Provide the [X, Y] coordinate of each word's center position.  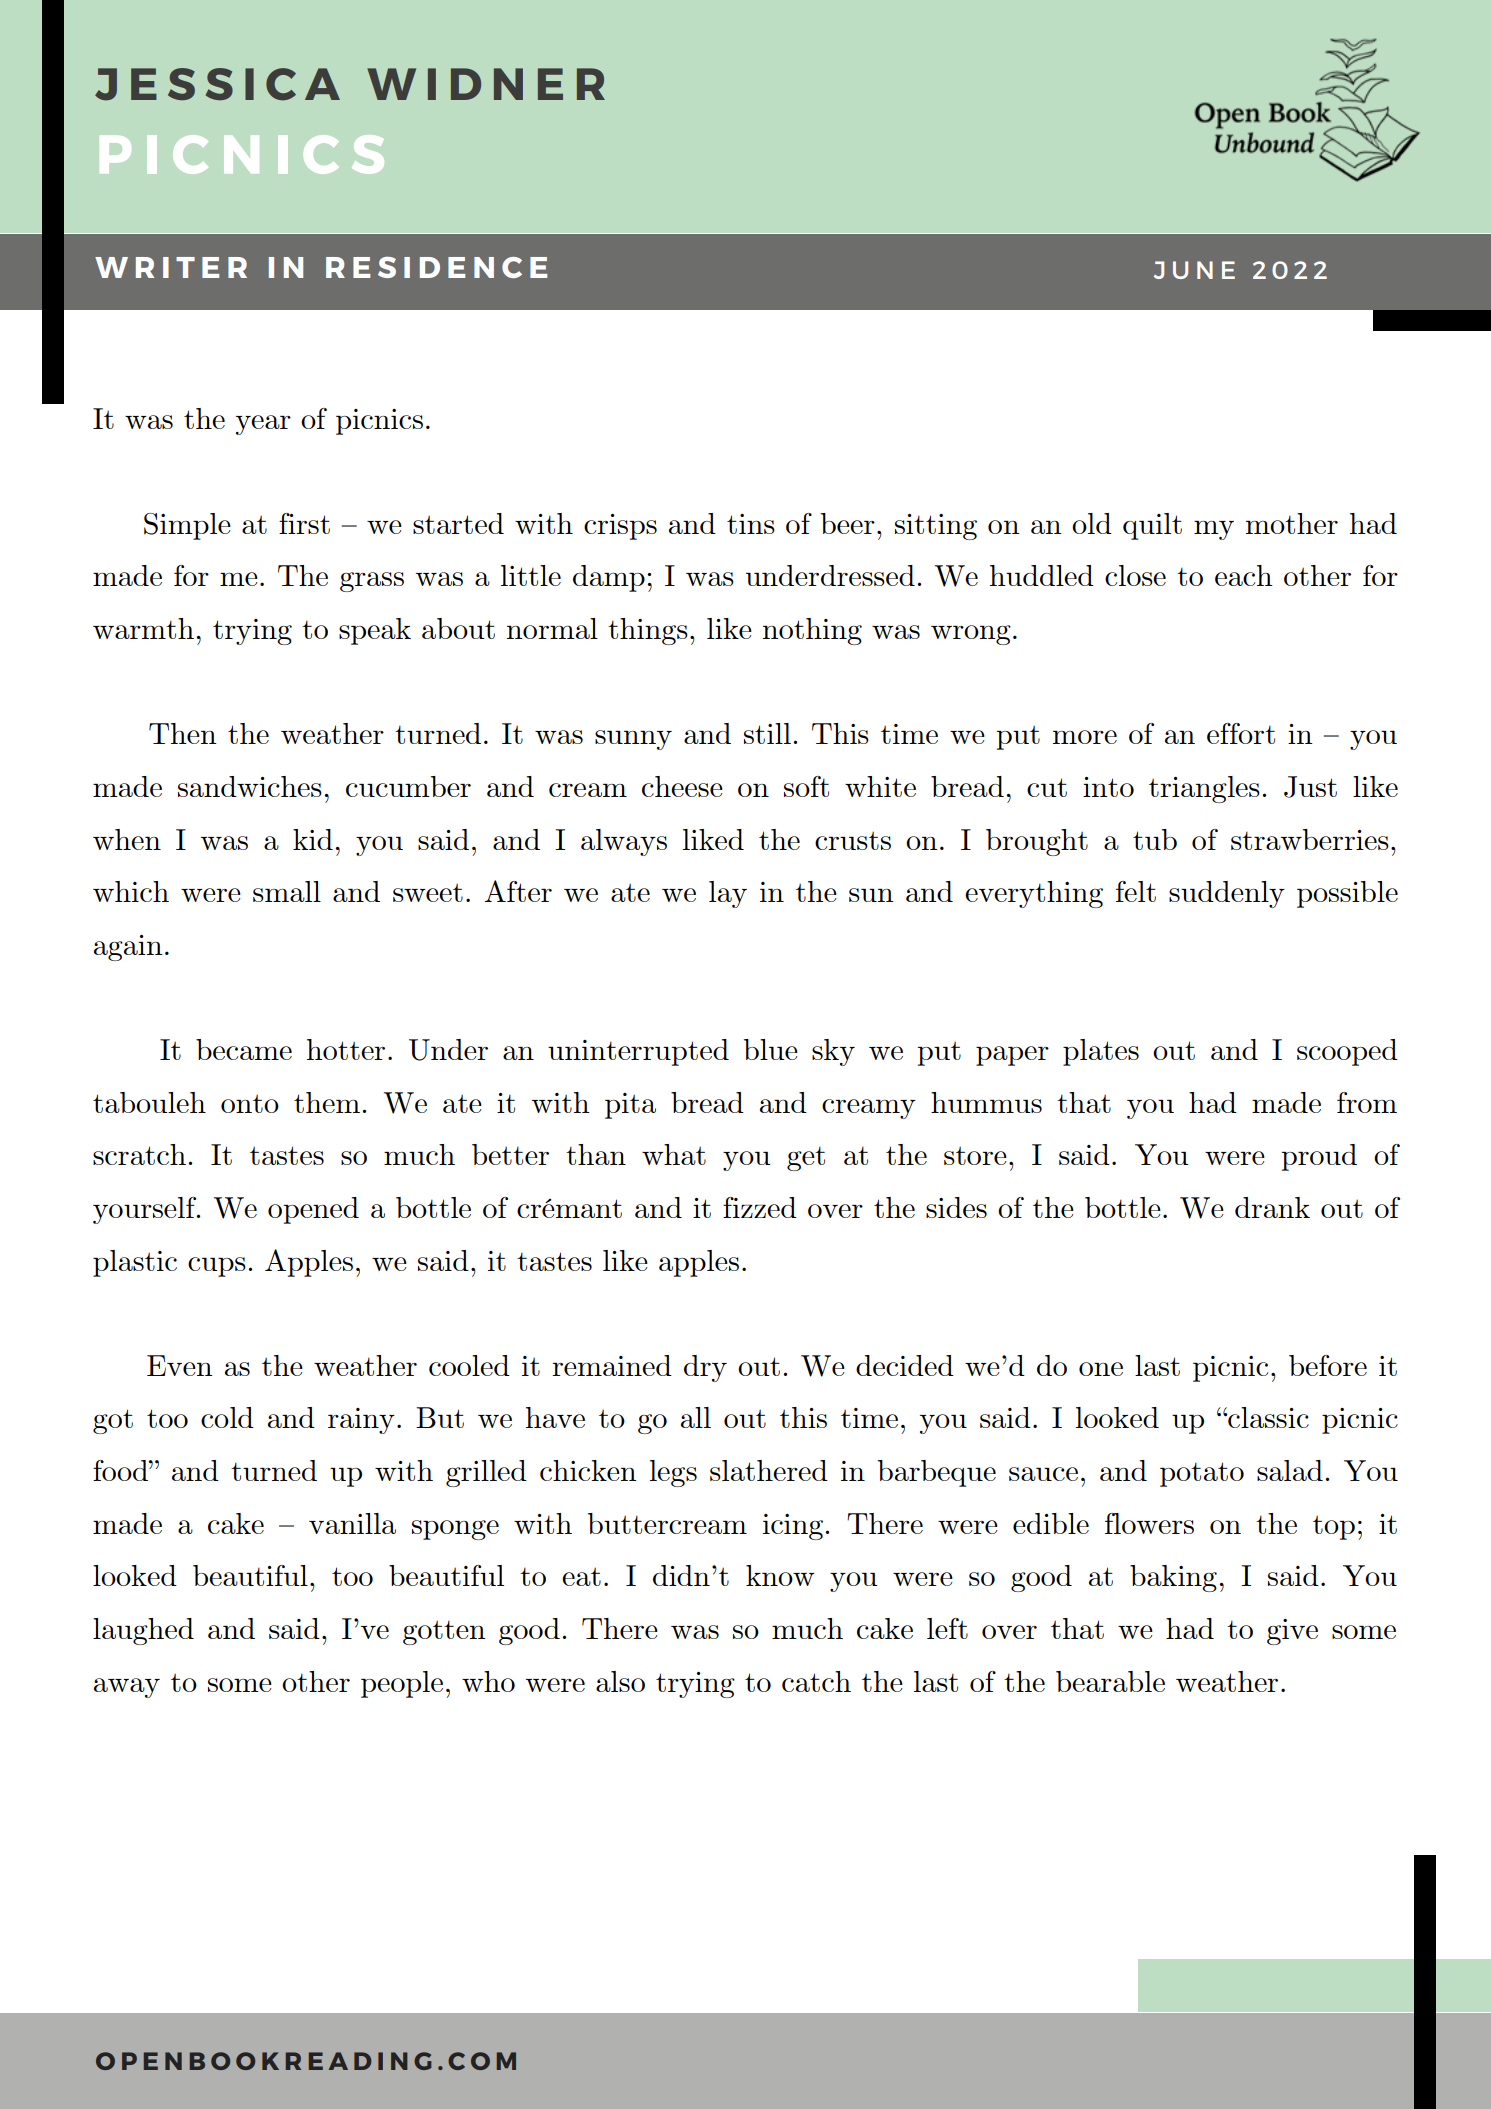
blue [771, 1049]
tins [751, 524]
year [263, 425]
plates [1101, 1052]
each [1244, 575]
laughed [143, 1631]
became [244, 1049]
